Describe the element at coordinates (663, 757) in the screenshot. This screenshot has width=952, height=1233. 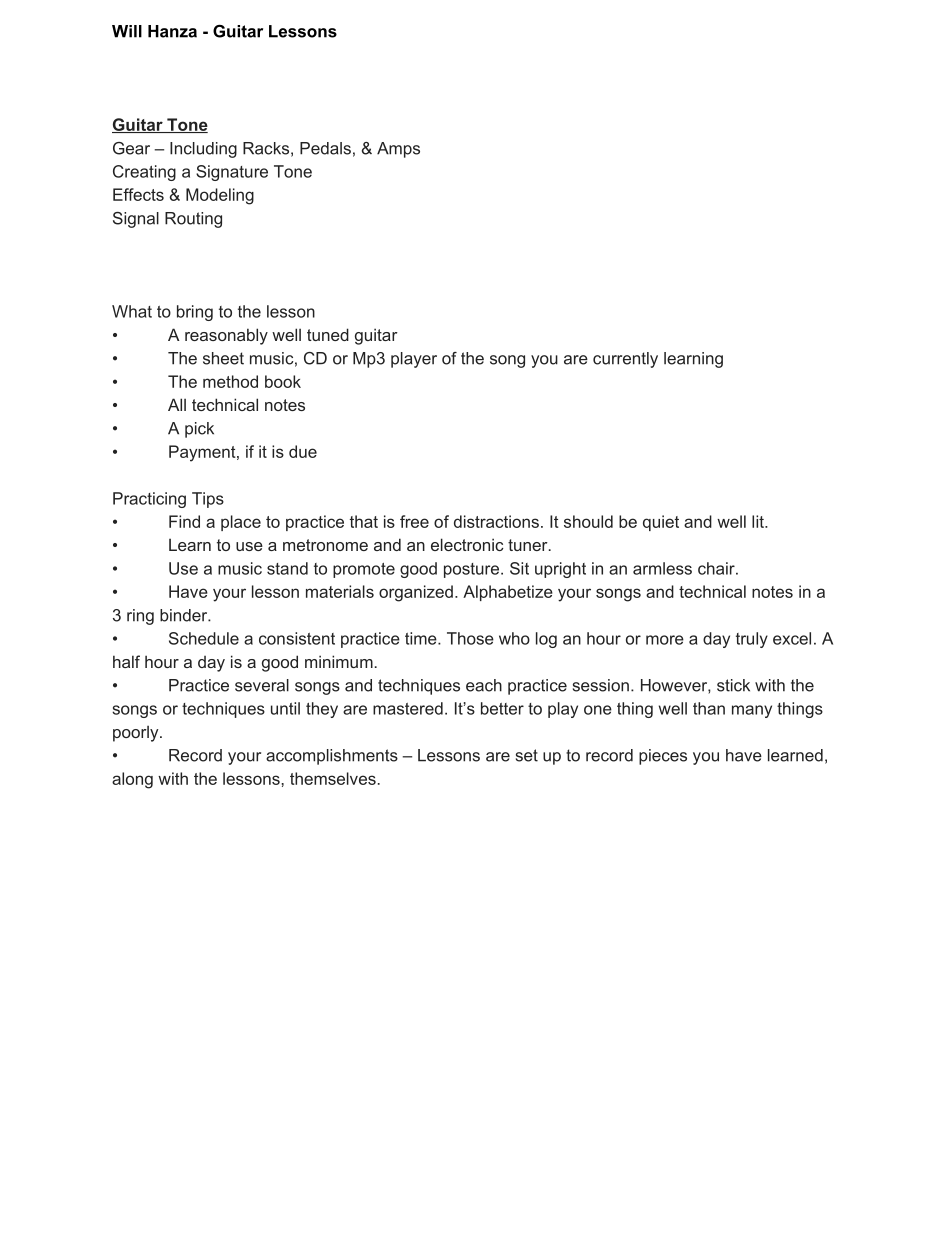
I see `pieces` at that location.
